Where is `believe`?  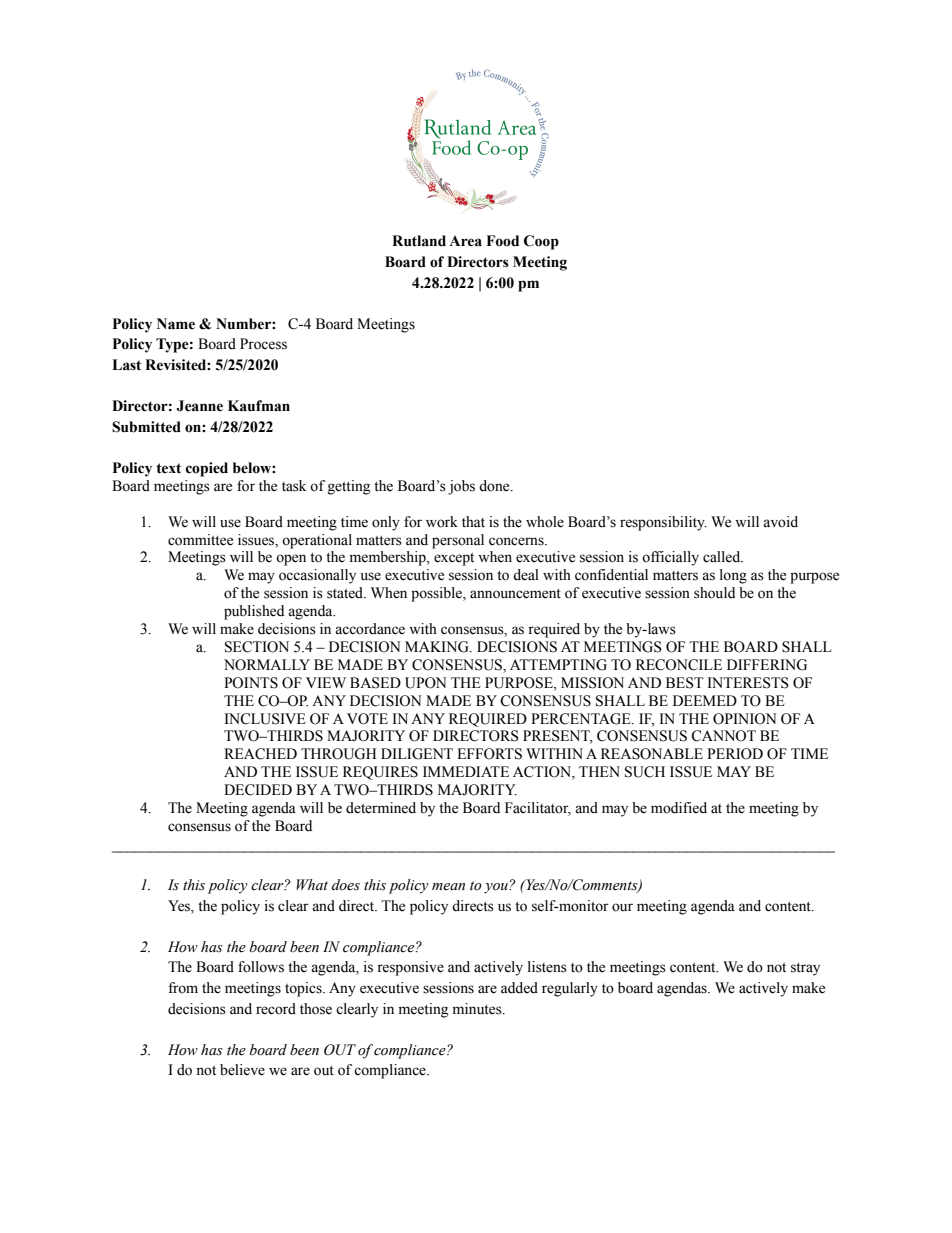
believe is located at coordinates (242, 1070).
